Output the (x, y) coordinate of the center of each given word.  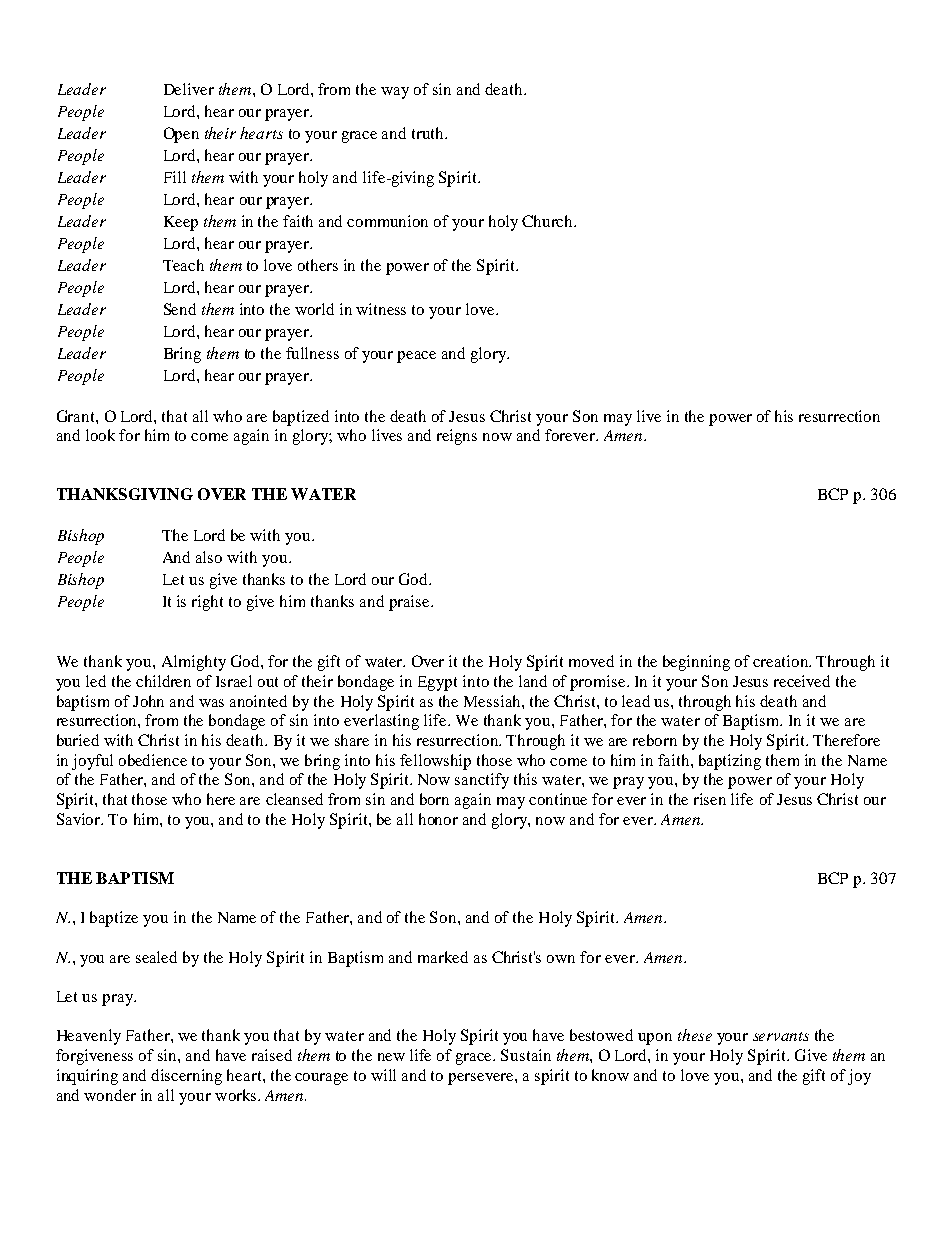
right (207, 603)
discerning (186, 1077)
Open (181, 135)
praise (410, 603)
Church (549, 221)
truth (429, 133)
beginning (696, 663)
